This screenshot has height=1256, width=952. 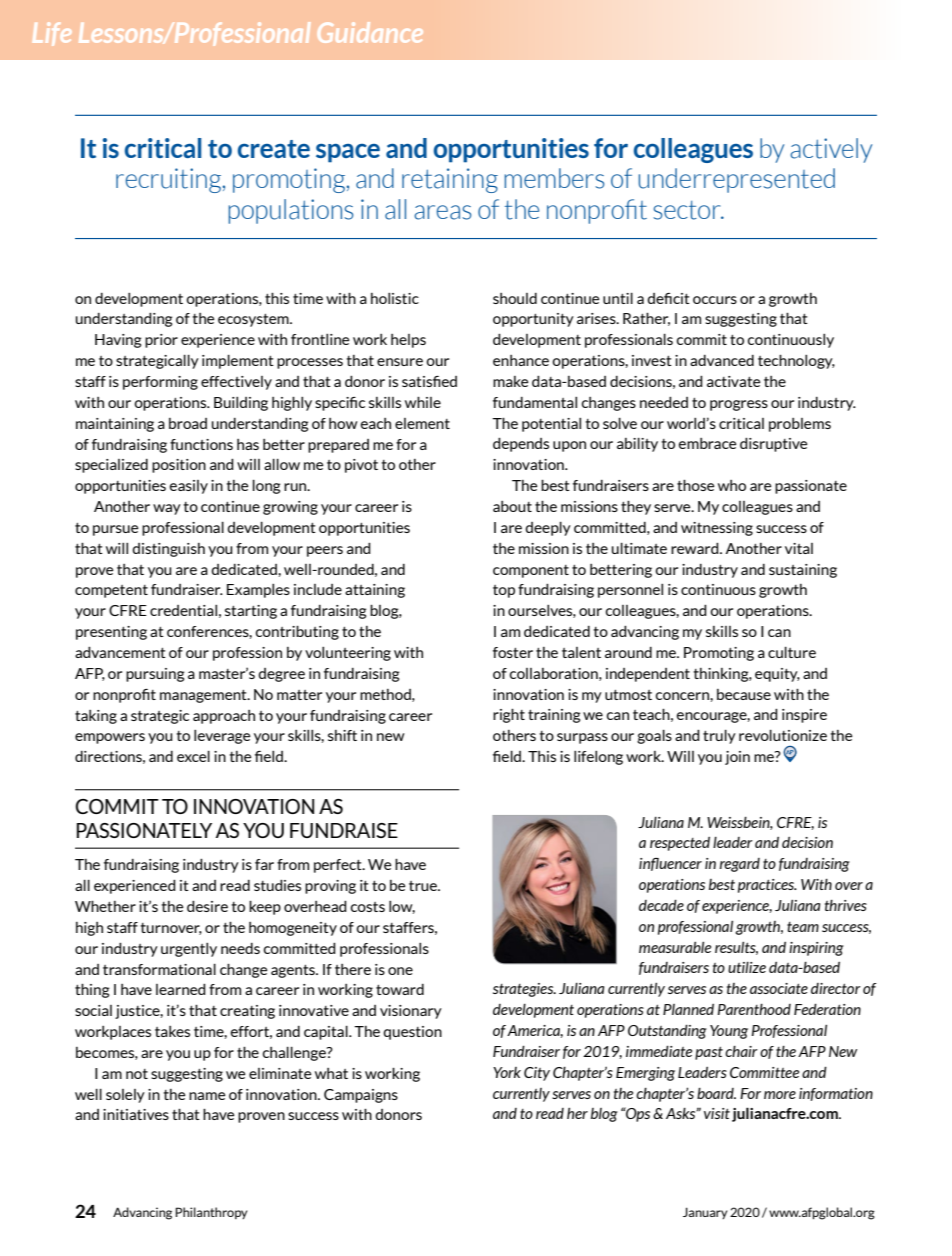 I want to click on January, so click(x=705, y=1213).
